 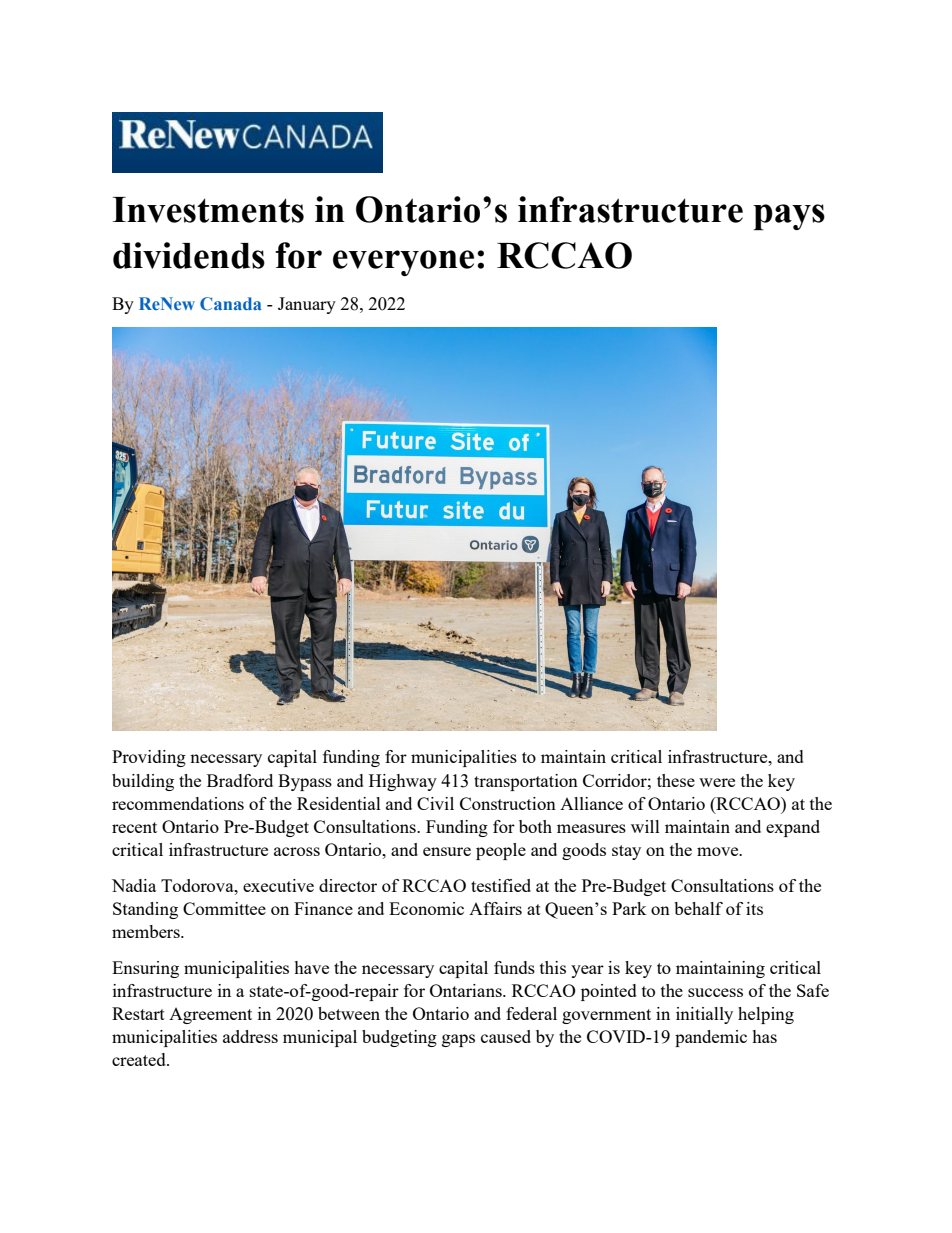 I want to click on Investments, so click(x=208, y=210).
